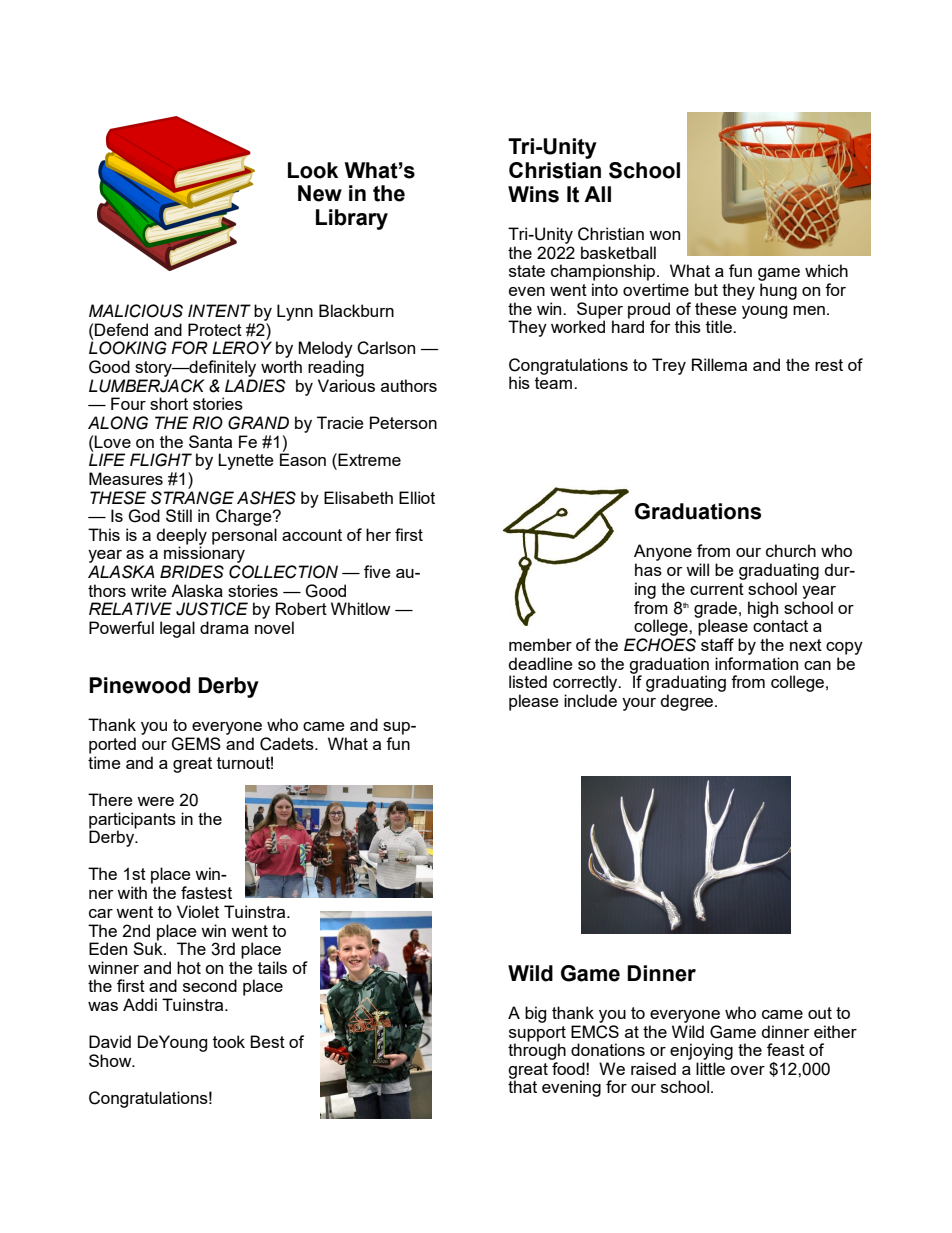 The width and height of the screenshot is (952, 1233). I want to click on won, so click(664, 235).
